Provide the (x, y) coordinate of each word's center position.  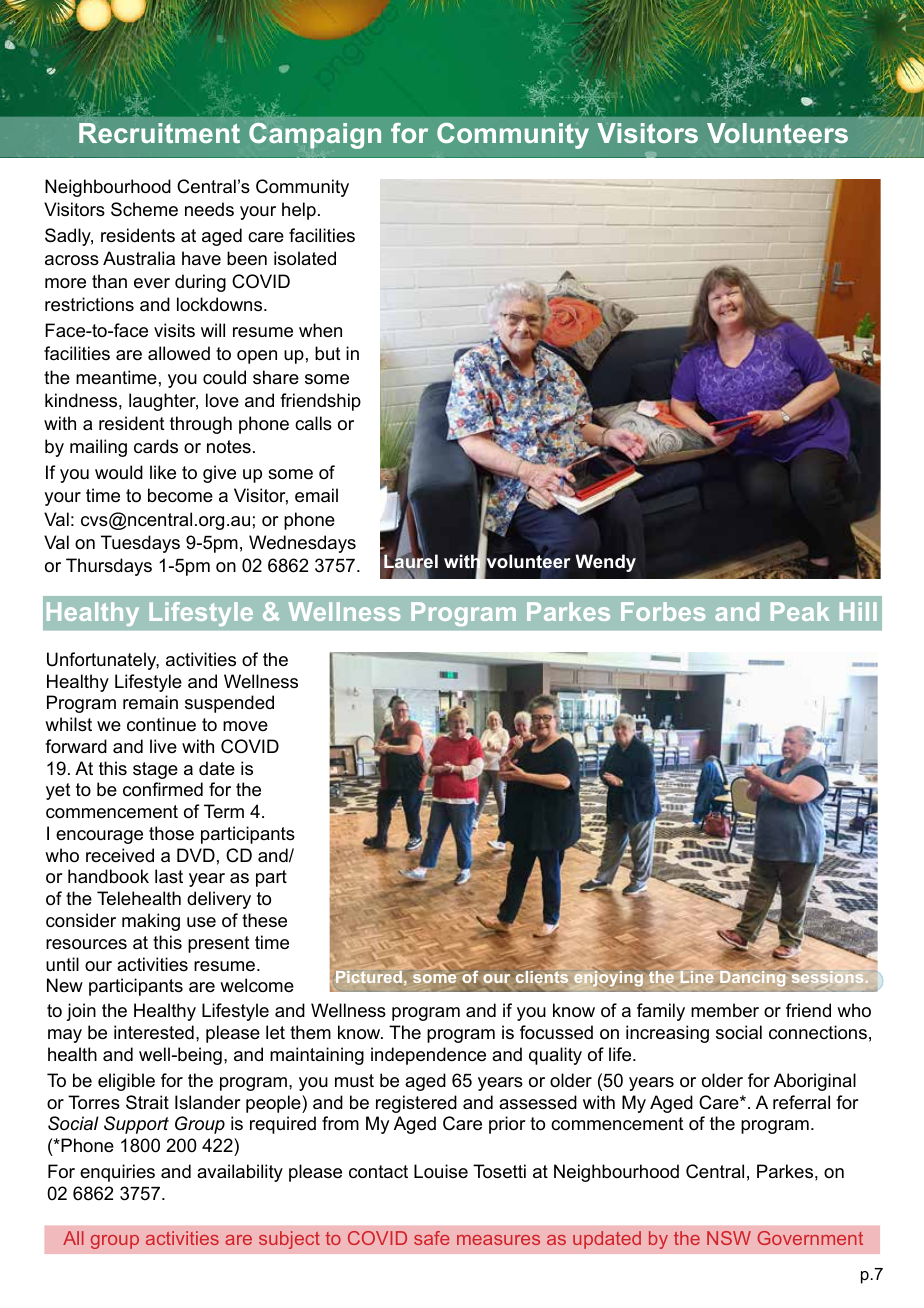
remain (150, 702)
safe (432, 1238)
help (299, 211)
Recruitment (159, 133)
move (245, 726)
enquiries (117, 1173)
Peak (800, 611)
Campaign (315, 136)
